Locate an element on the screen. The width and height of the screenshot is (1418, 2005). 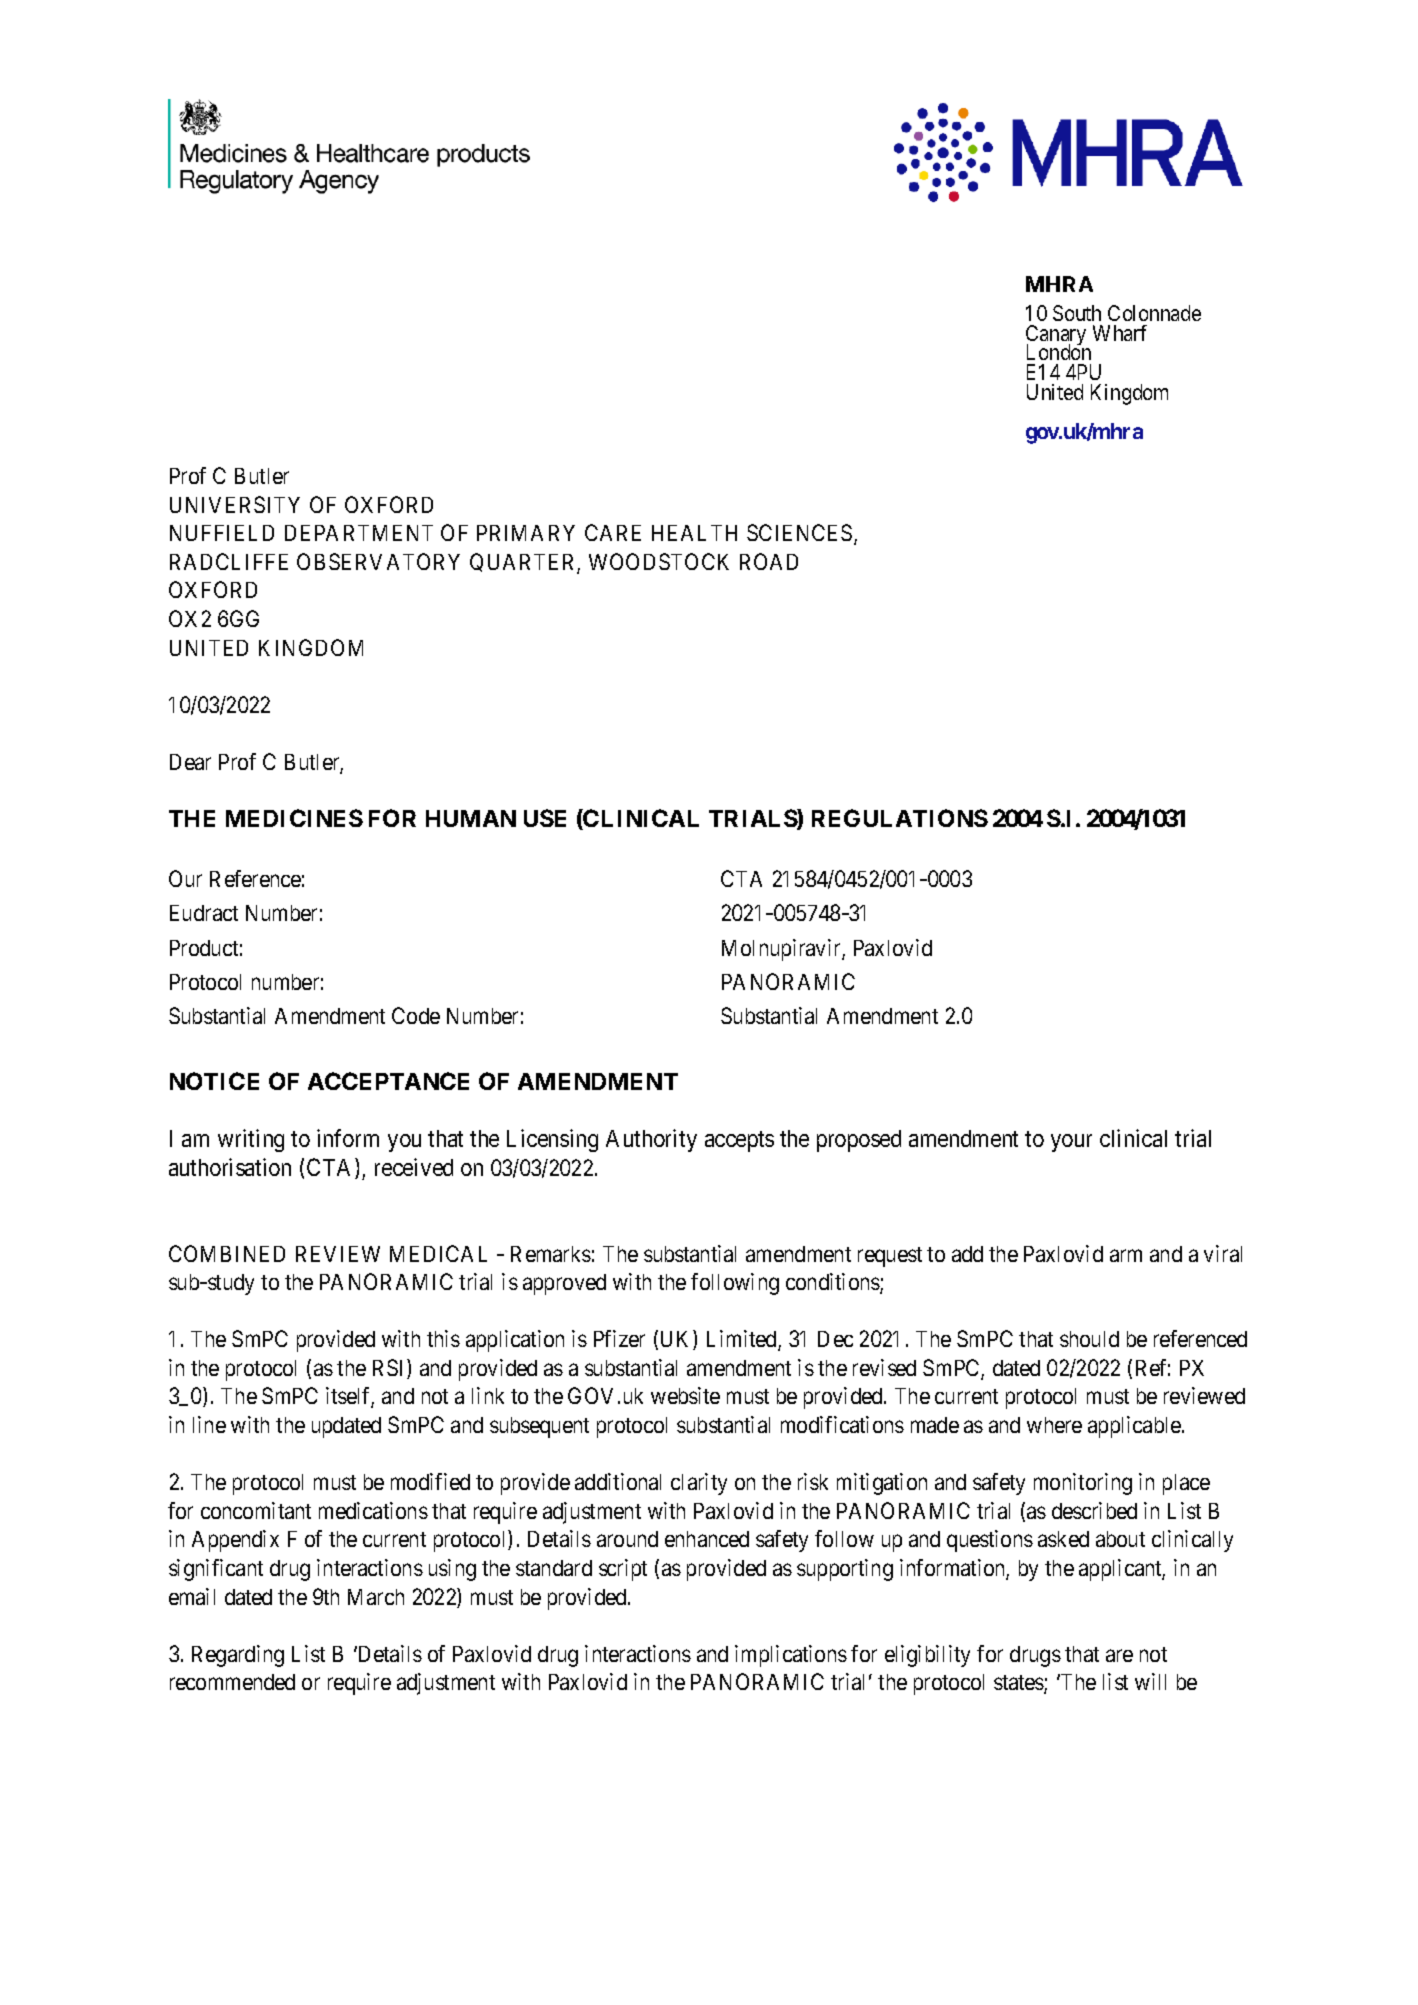
will is located at coordinates (1150, 1681).
